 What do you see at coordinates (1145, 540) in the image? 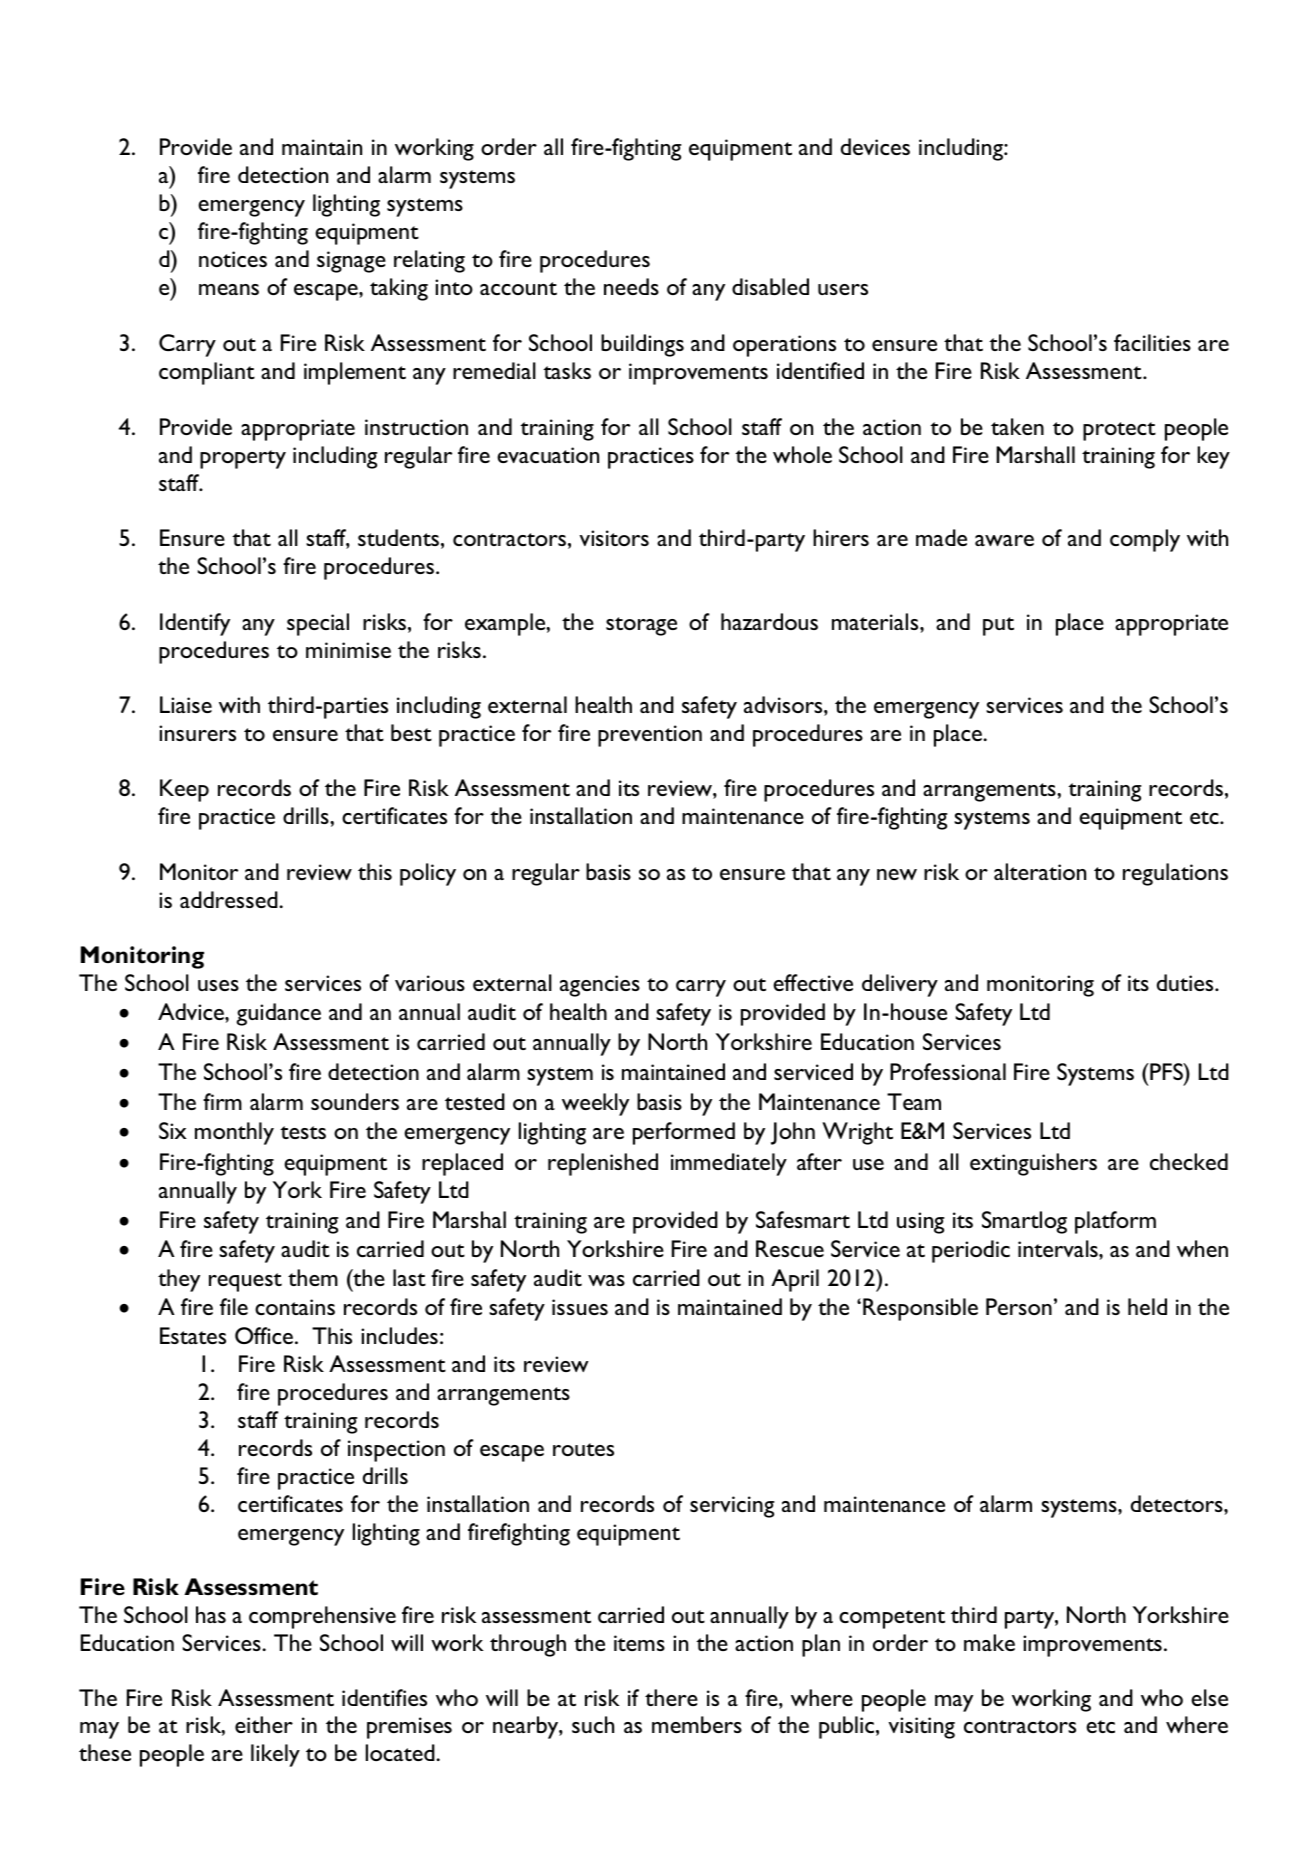
I see `comply` at bounding box center [1145, 540].
